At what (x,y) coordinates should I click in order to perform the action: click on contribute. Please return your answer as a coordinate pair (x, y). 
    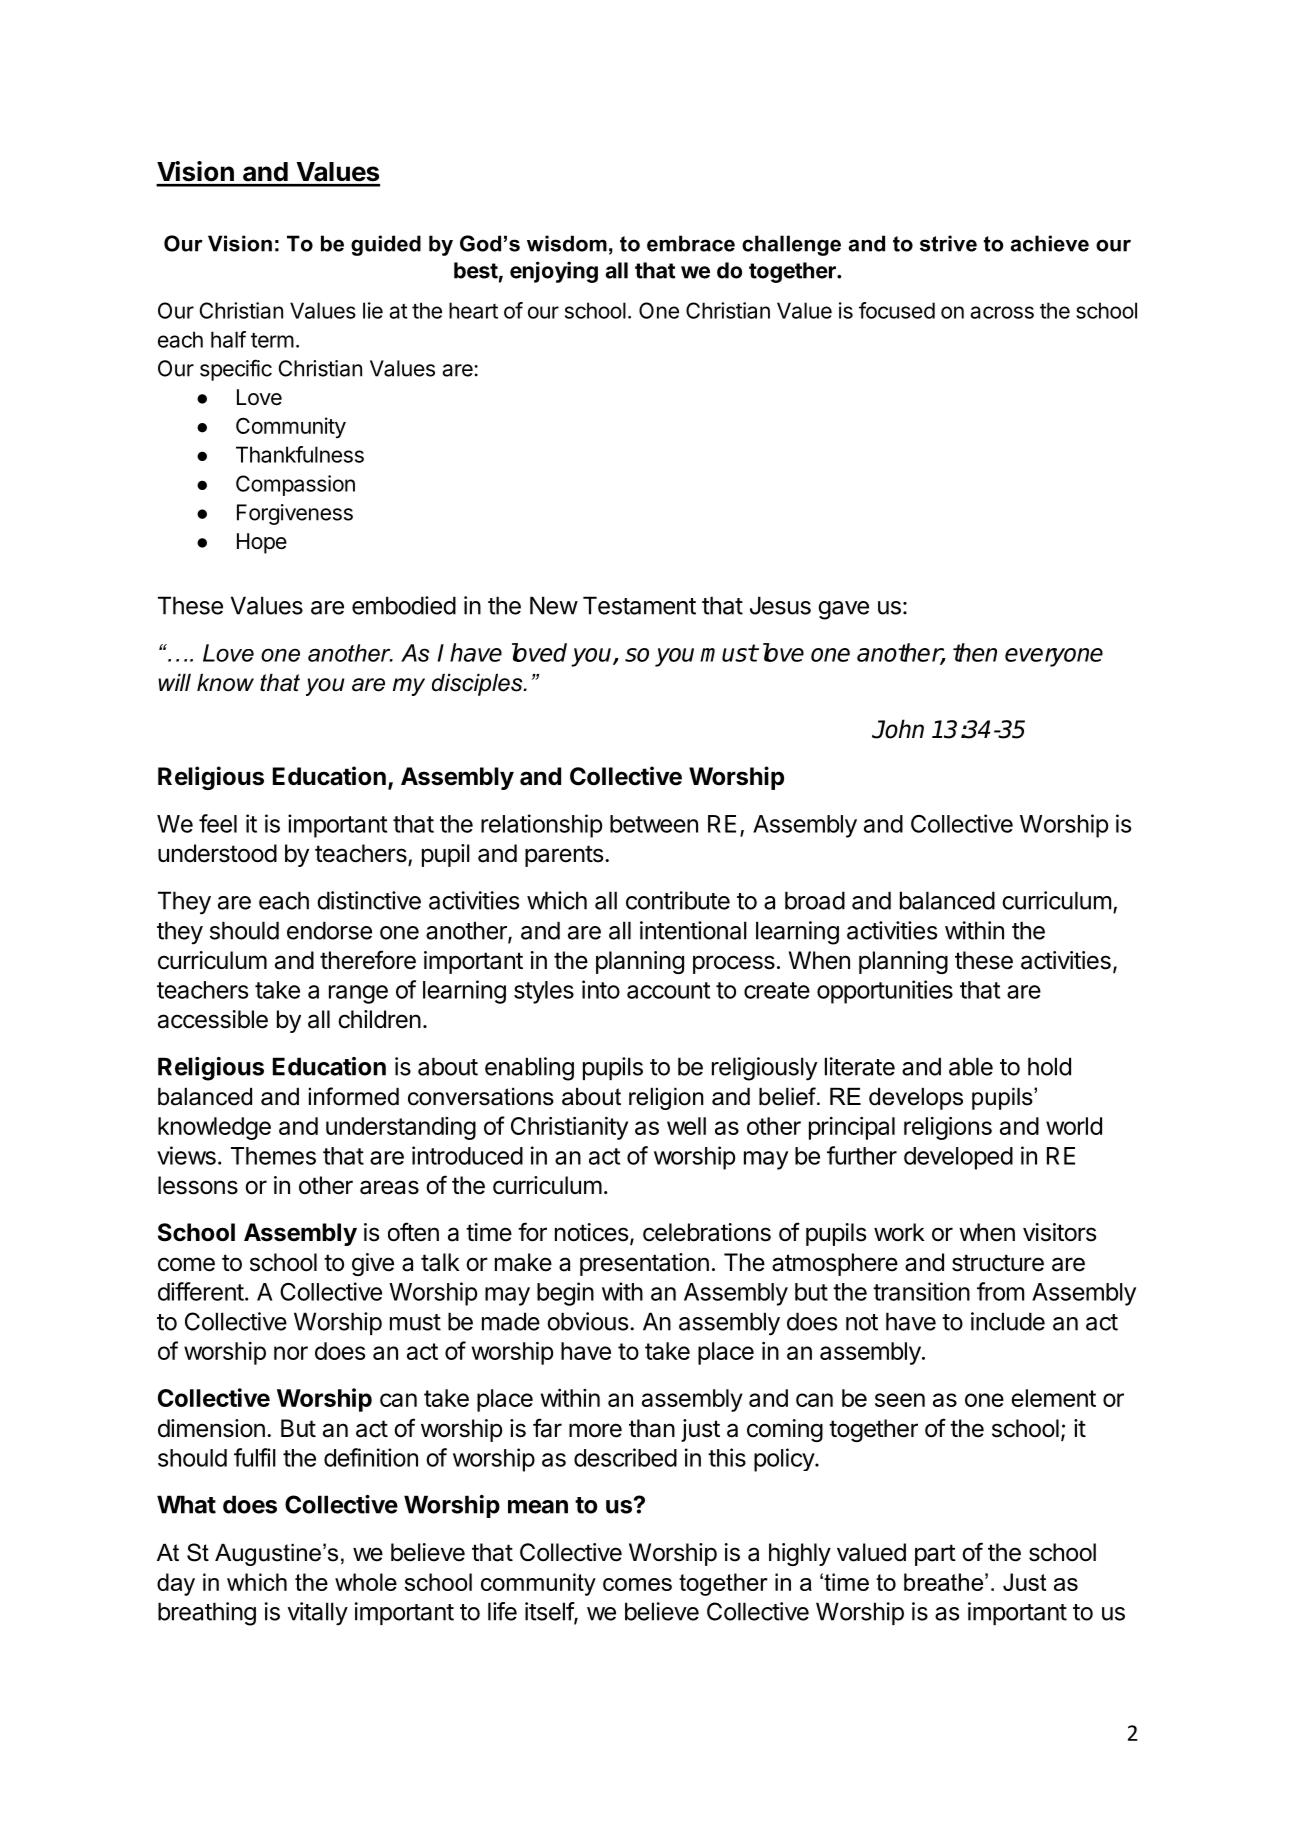
    Looking at the image, I should click on (678, 900).
